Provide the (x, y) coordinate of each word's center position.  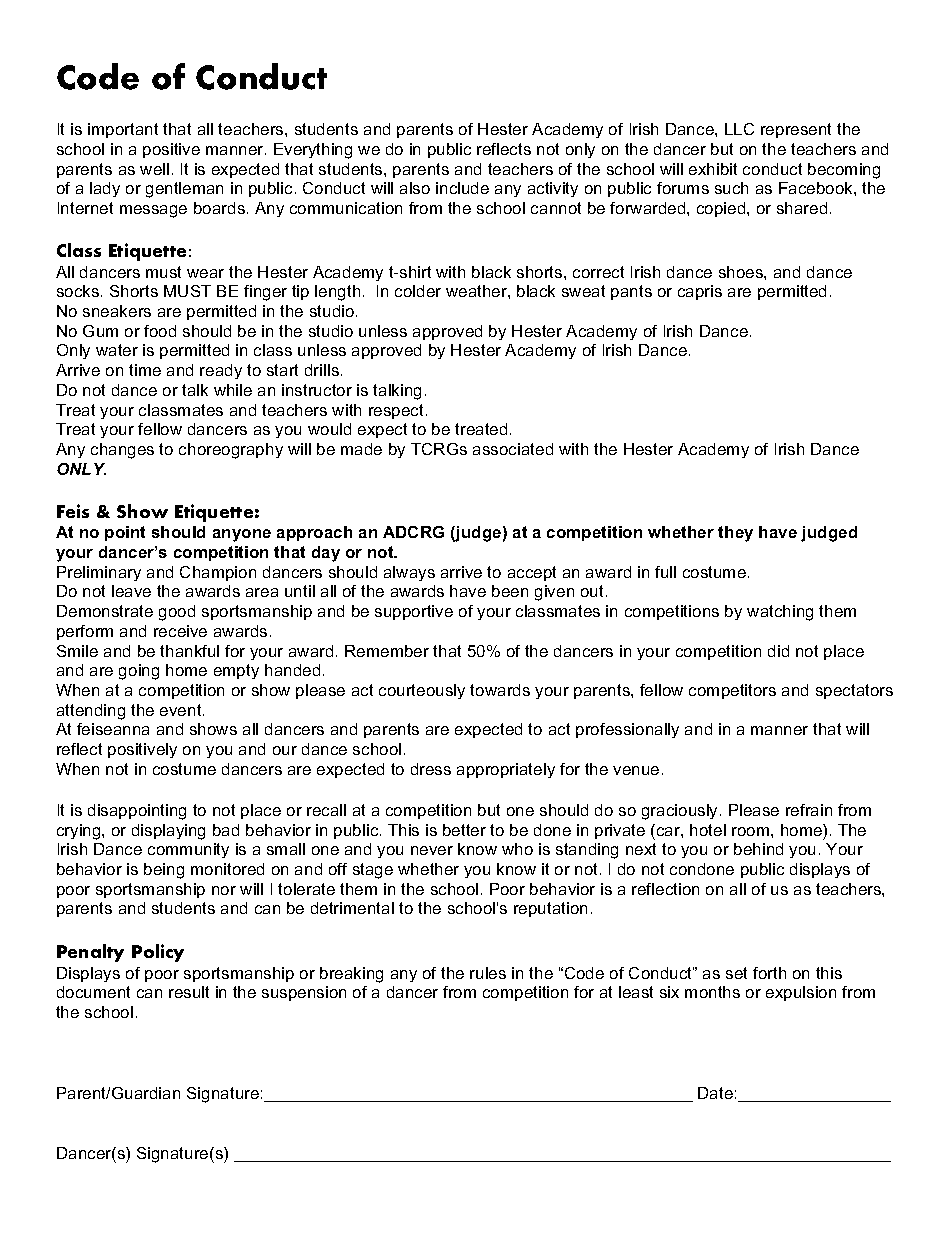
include (462, 188)
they (735, 534)
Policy (158, 953)
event (182, 710)
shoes (742, 272)
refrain (809, 810)
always (409, 573)
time (145, 370)
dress (431, 769)
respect (396, 411)
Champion (218, 573)
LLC (739, 129)
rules (488, 973)
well (154, 169)
